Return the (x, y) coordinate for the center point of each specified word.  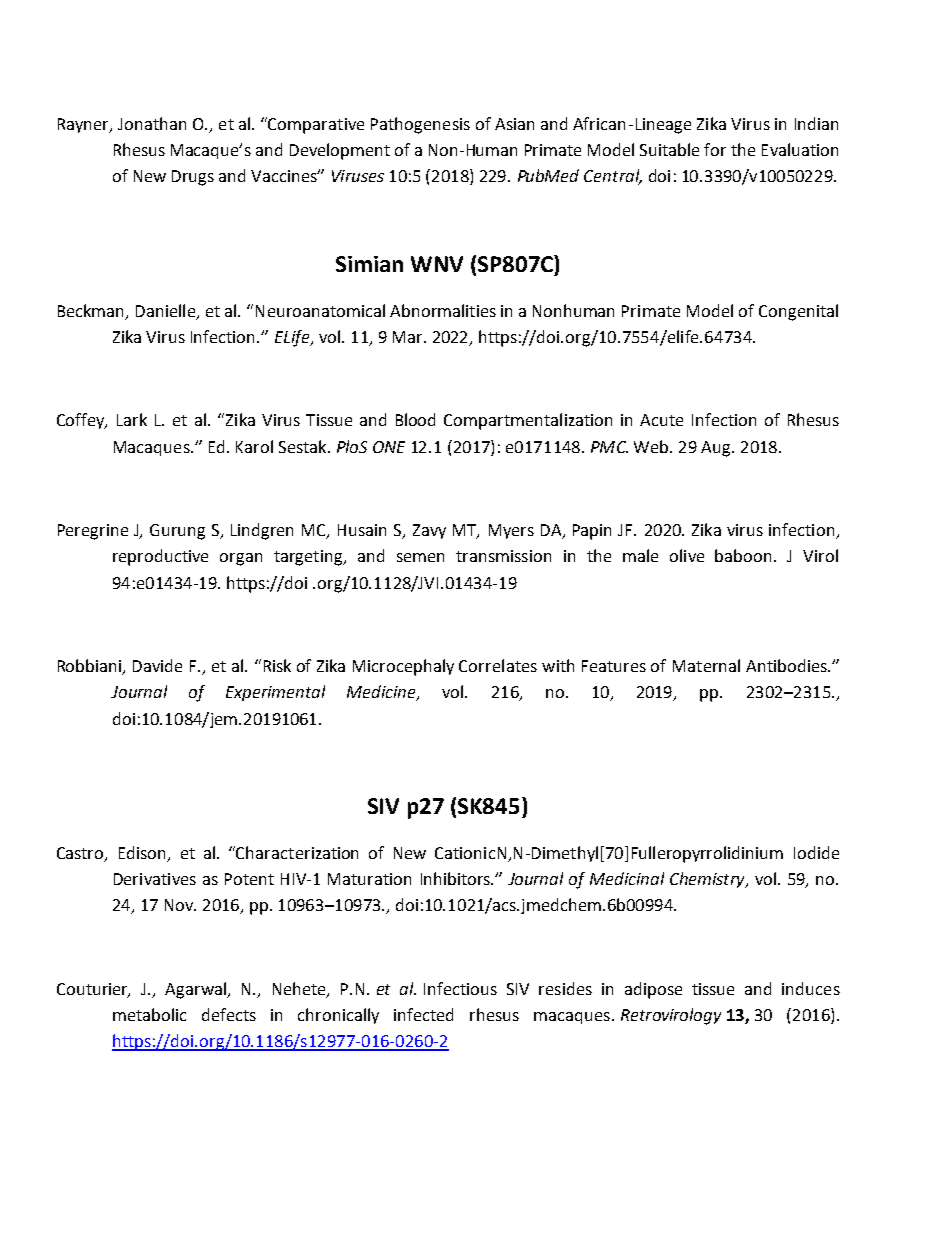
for (715, 149)
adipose (653, 990)
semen (420, 557)
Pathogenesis (420, 125)
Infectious (460, 988)
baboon (745, 555)
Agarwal (196, 990)
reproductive (160, 557)
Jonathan (152, 123)
